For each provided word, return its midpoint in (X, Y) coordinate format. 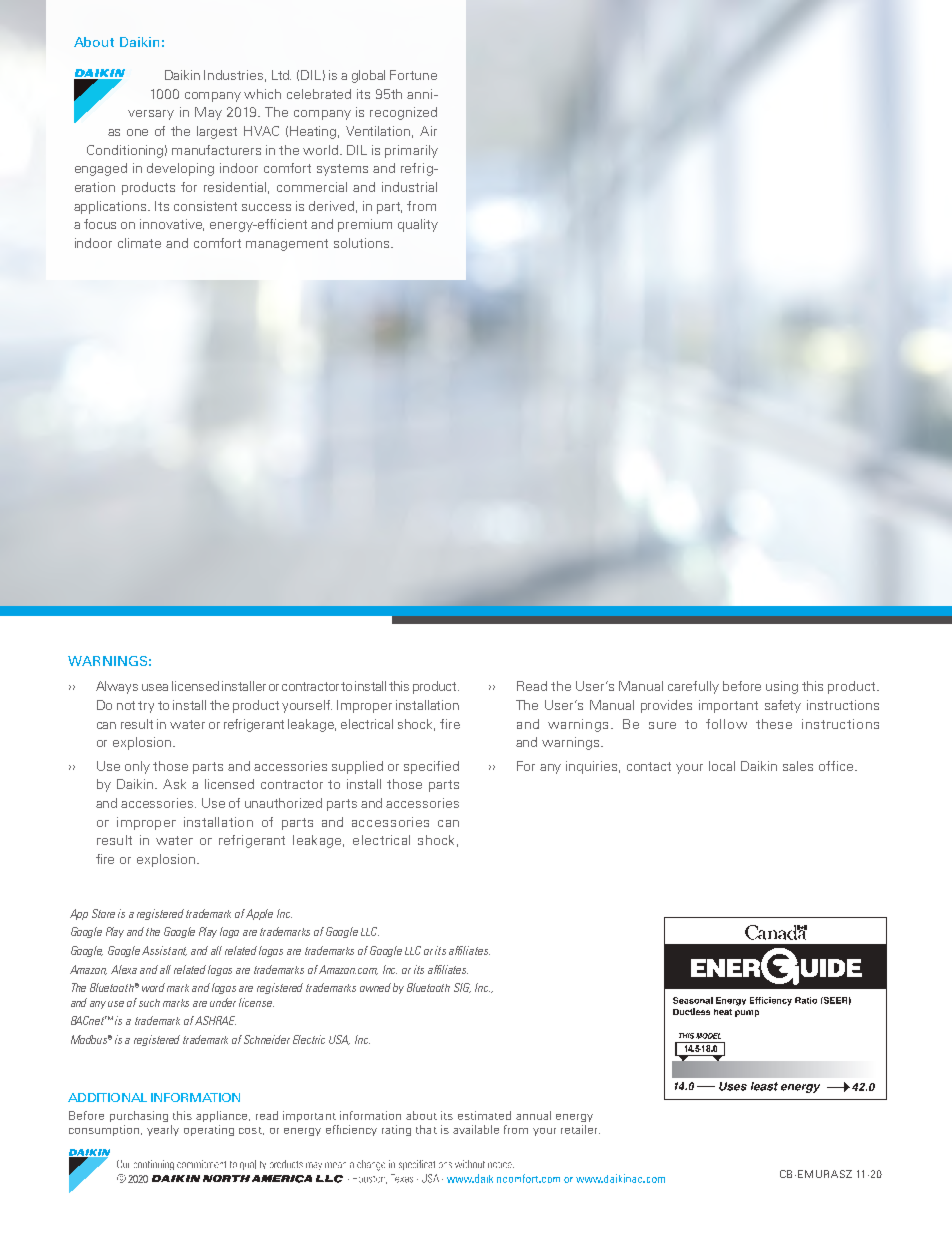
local (722, 766)
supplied (357, 767)
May (208, 113)
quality (418, 225)
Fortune (413, 75)
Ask (174, 784)
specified (431, 767)
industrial (409, 187)
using (782, 687)
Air (428, 131)
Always (117, 687)
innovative (172, 225)
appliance (223, 1116)
